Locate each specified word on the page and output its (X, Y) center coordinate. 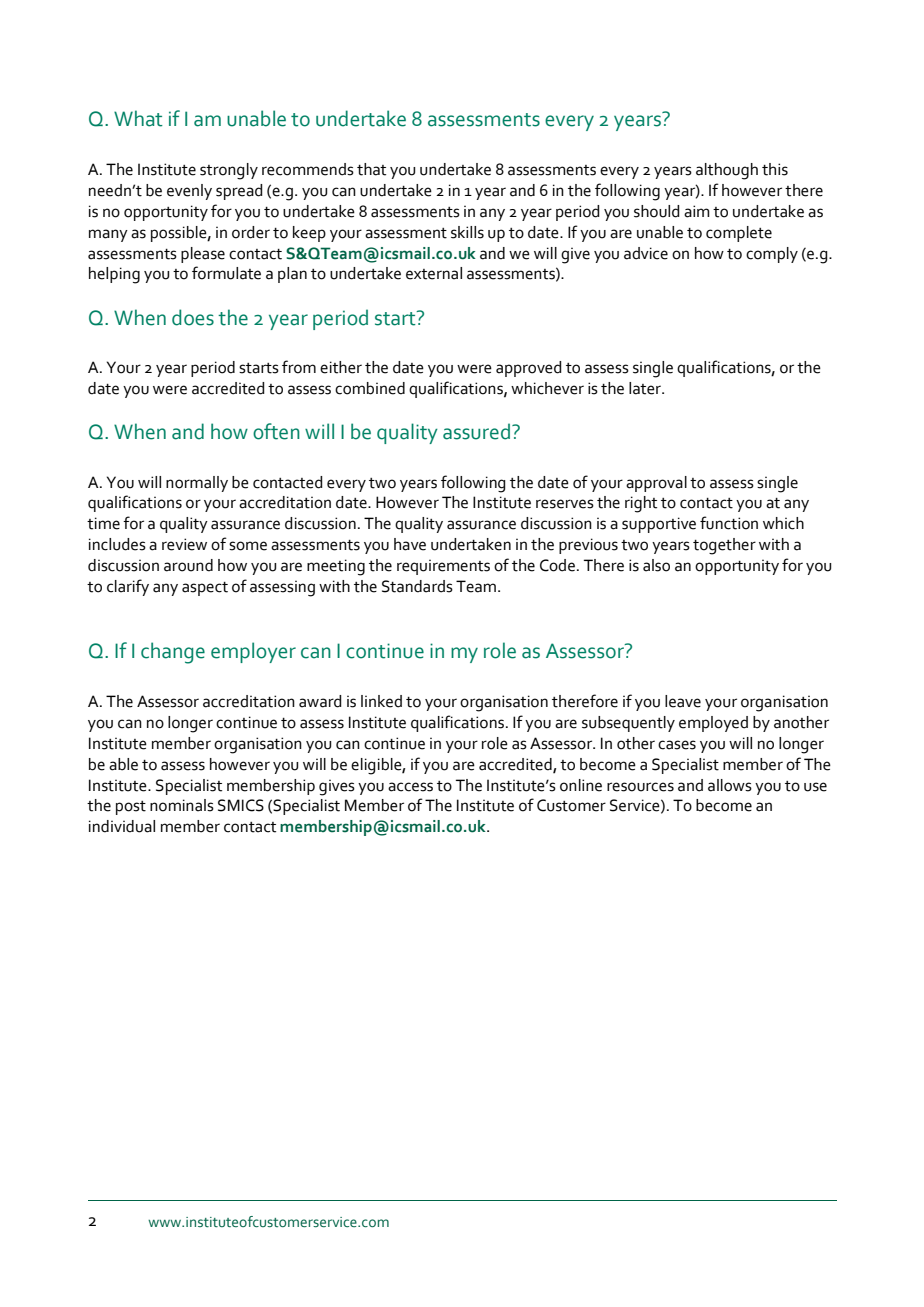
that (371, 169)
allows (730, 785)
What (138, 118)
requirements (443, 567)
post (131, 808)
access (410, 787)
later (646, 388)
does (193, 317)
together (724, 546)
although (727, 171)
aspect (205, 589)
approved (529, 369)
